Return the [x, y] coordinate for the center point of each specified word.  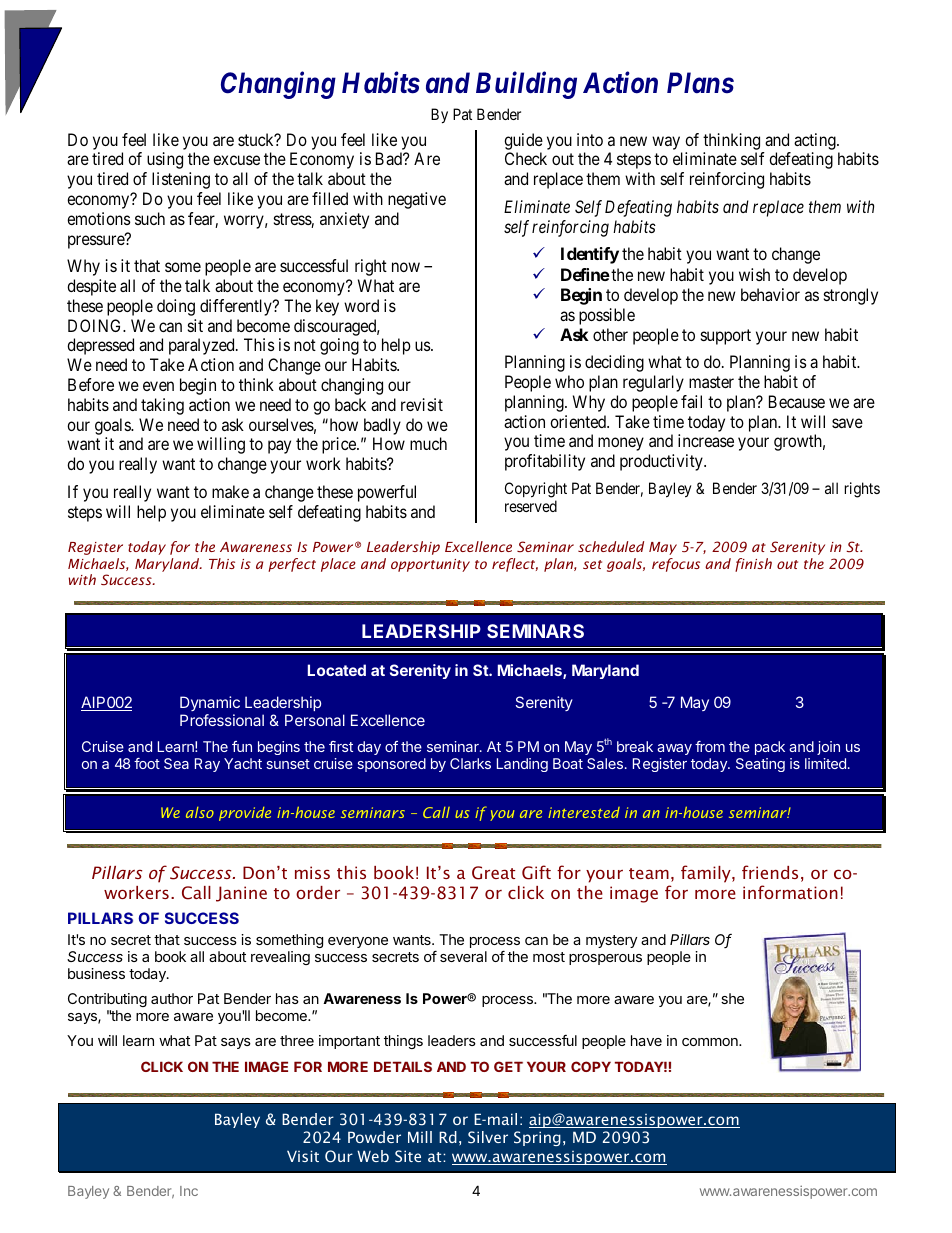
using [165, 160]
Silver [488, 1137]
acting [816, 141]
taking [162, 406]
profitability [545, 462]
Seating [760, 765]
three [297, 1040]
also [200, 812]
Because [797, 401]
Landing [522, 765]
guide [523, 141]
